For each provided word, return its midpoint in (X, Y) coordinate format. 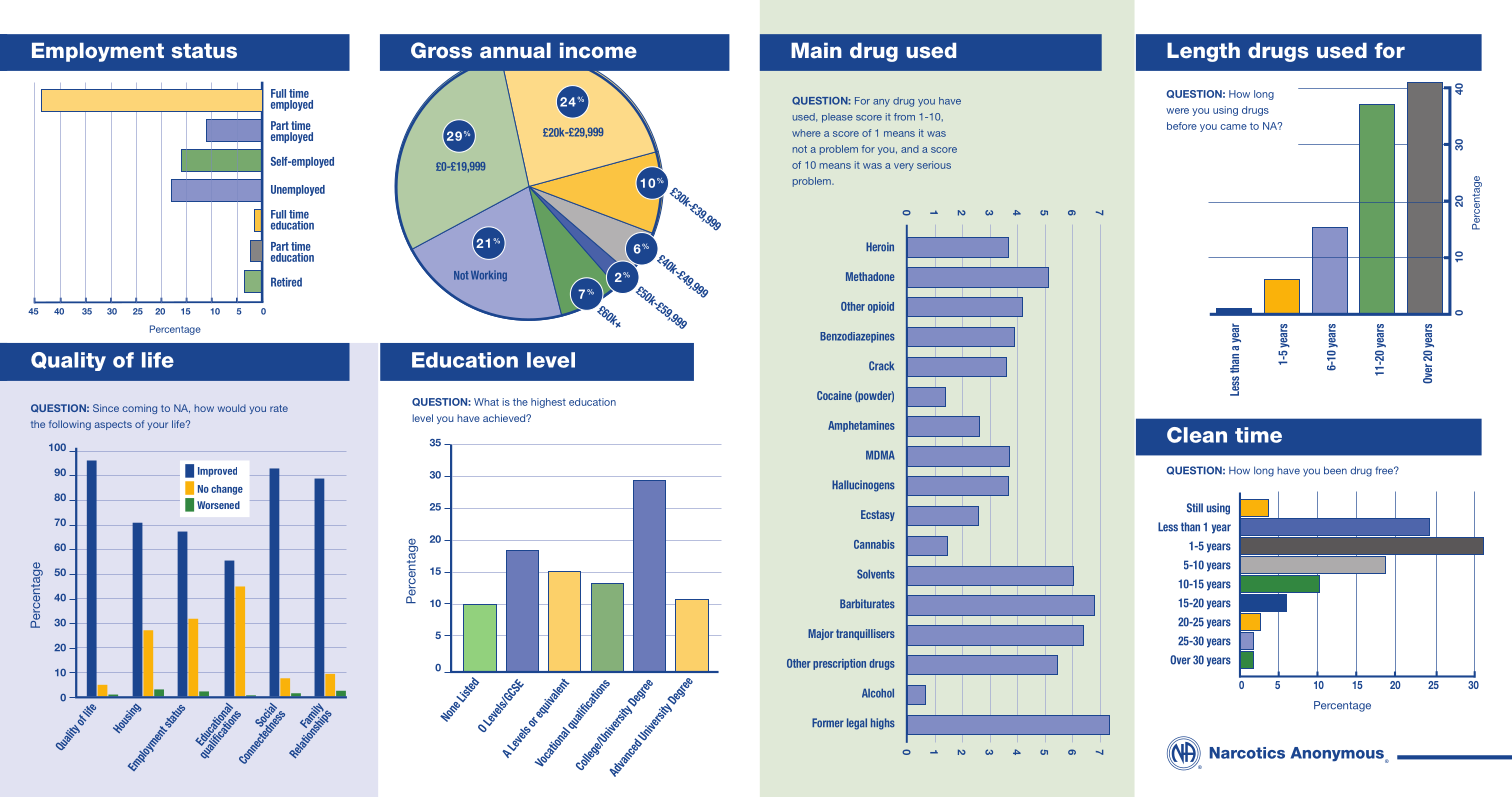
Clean (1197, 435)
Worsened (218, 505)
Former (828, 723)
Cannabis (874, 544)
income (598, 50)
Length (1203, 52)
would (232, 408)
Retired (286, 282)
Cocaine (834, 395)
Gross (441, 50)
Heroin (880, 247)
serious (934, 165)
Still (1195, 508)
